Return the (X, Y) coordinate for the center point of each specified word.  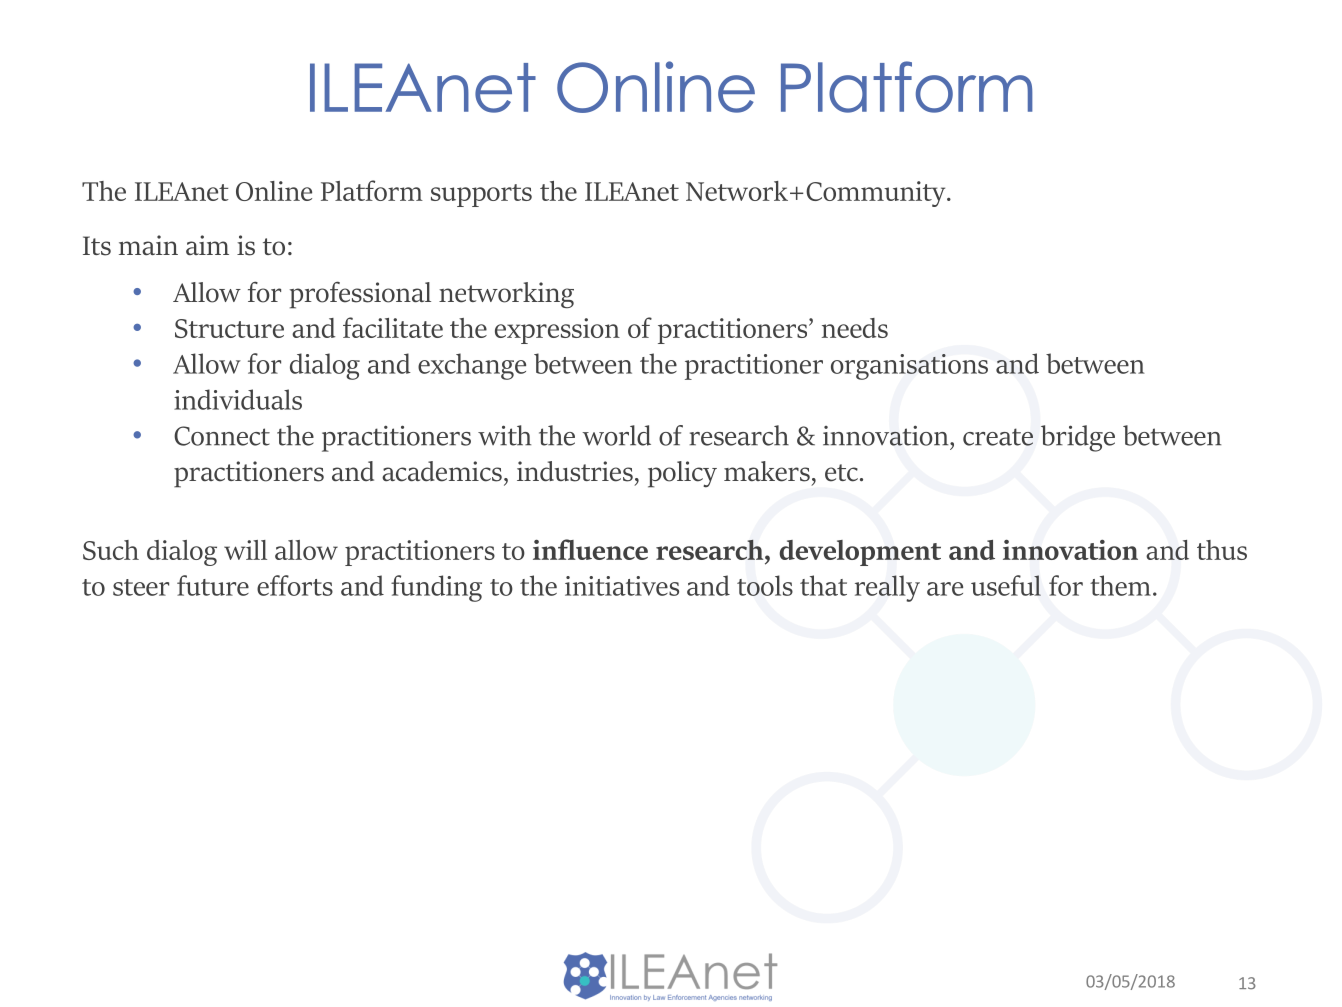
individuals (238, 399)
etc (841, 473)
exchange (472, 366)
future (213, 585)
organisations (909, 367)
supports (481, 195)
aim (207, 245)
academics (442, 471)
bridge (1078, 438)
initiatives (622, 586)
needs (855, 328)
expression (557, 331)
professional (360, 295)
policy (682, 474)
